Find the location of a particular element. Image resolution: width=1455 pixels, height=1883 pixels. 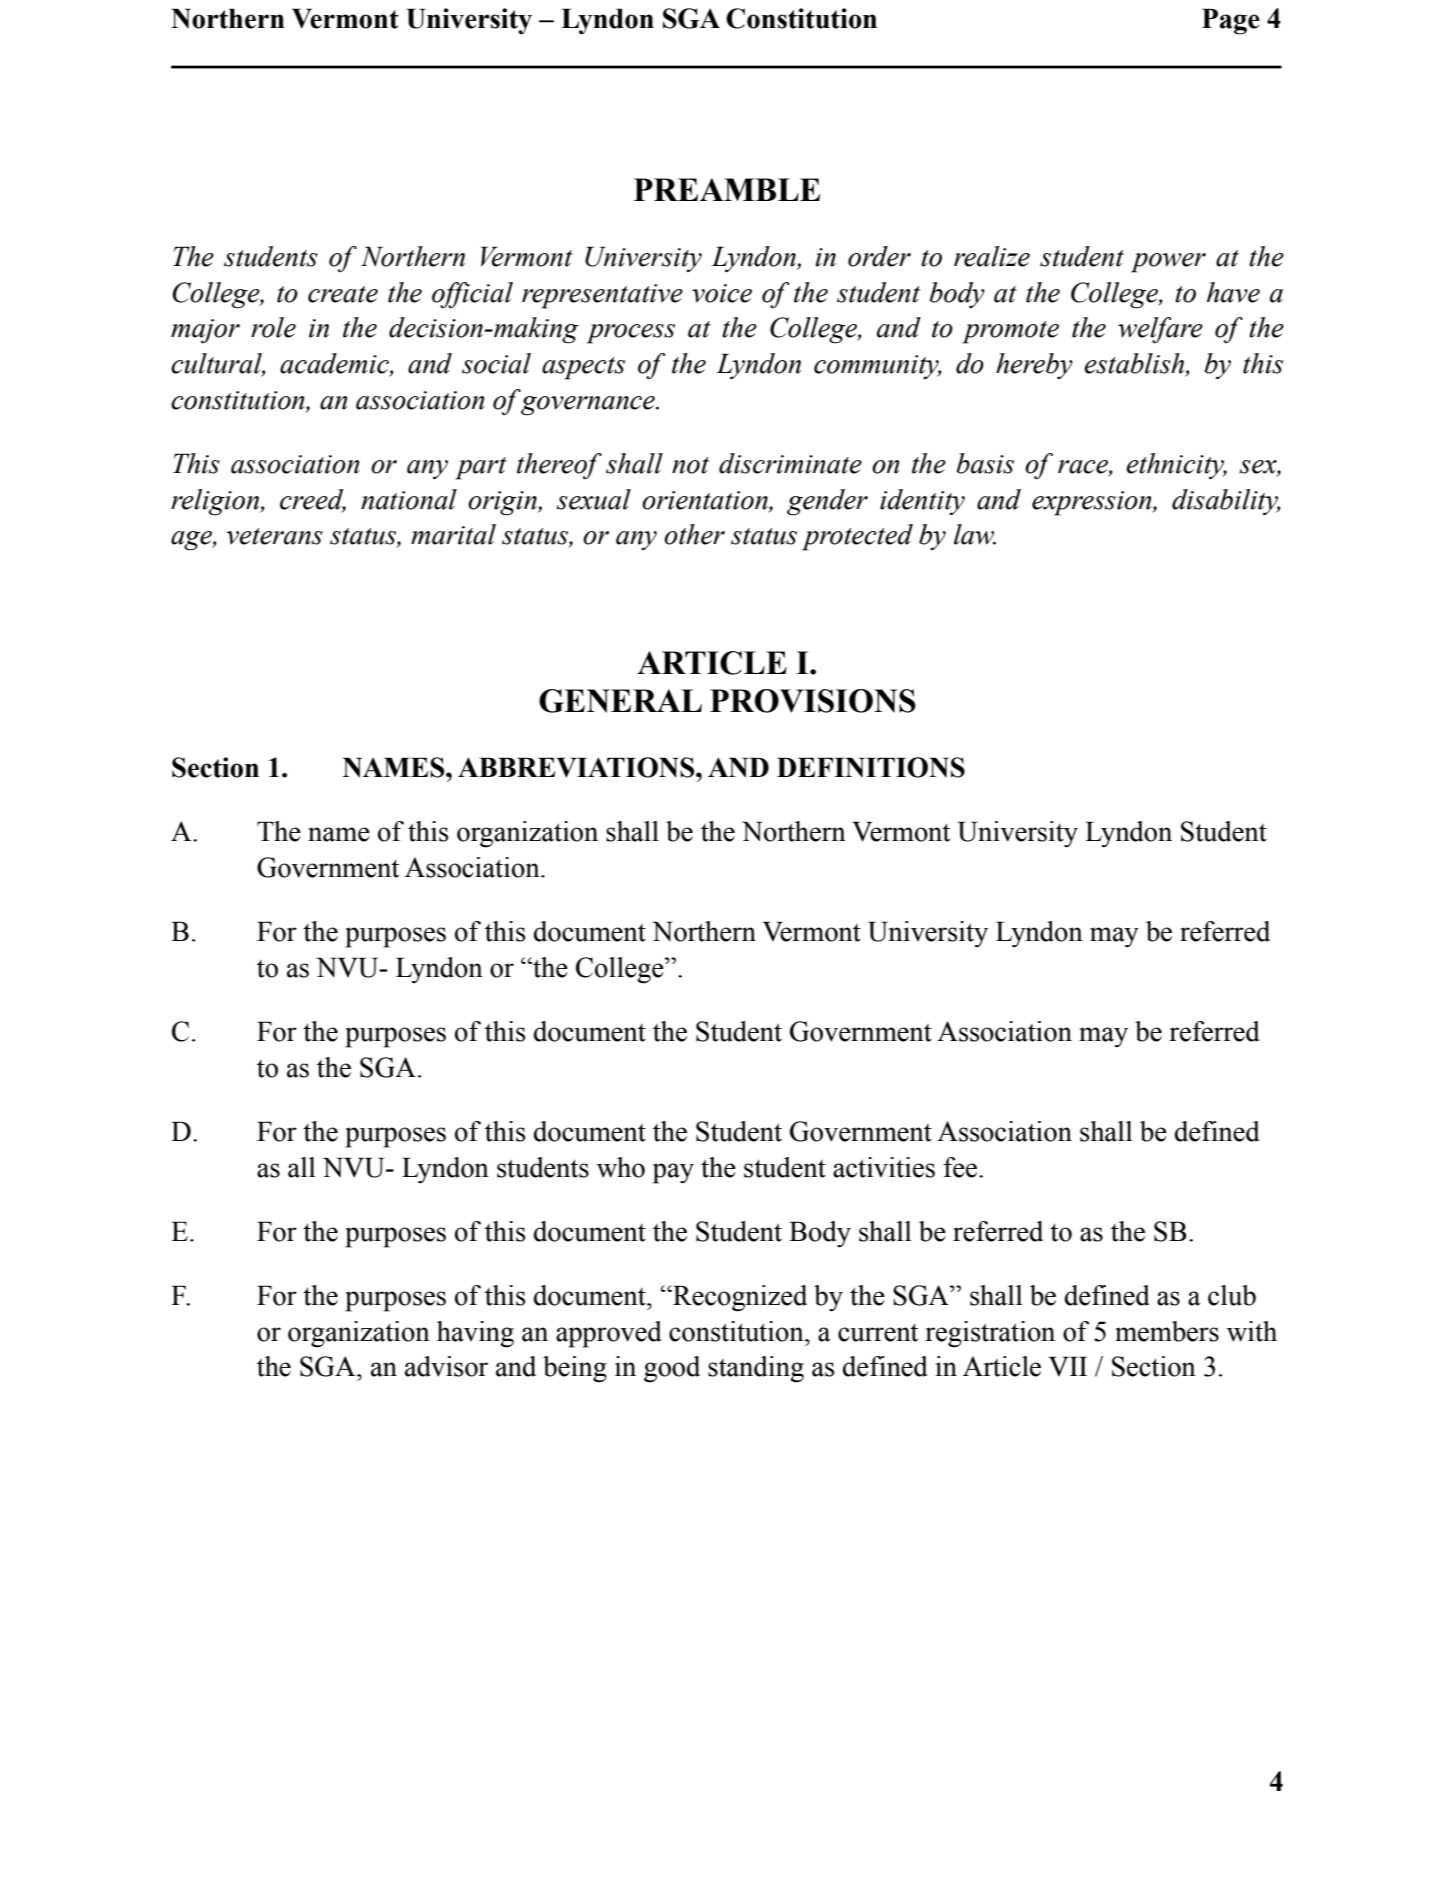

Page is located at coordinates (1231, 21).
